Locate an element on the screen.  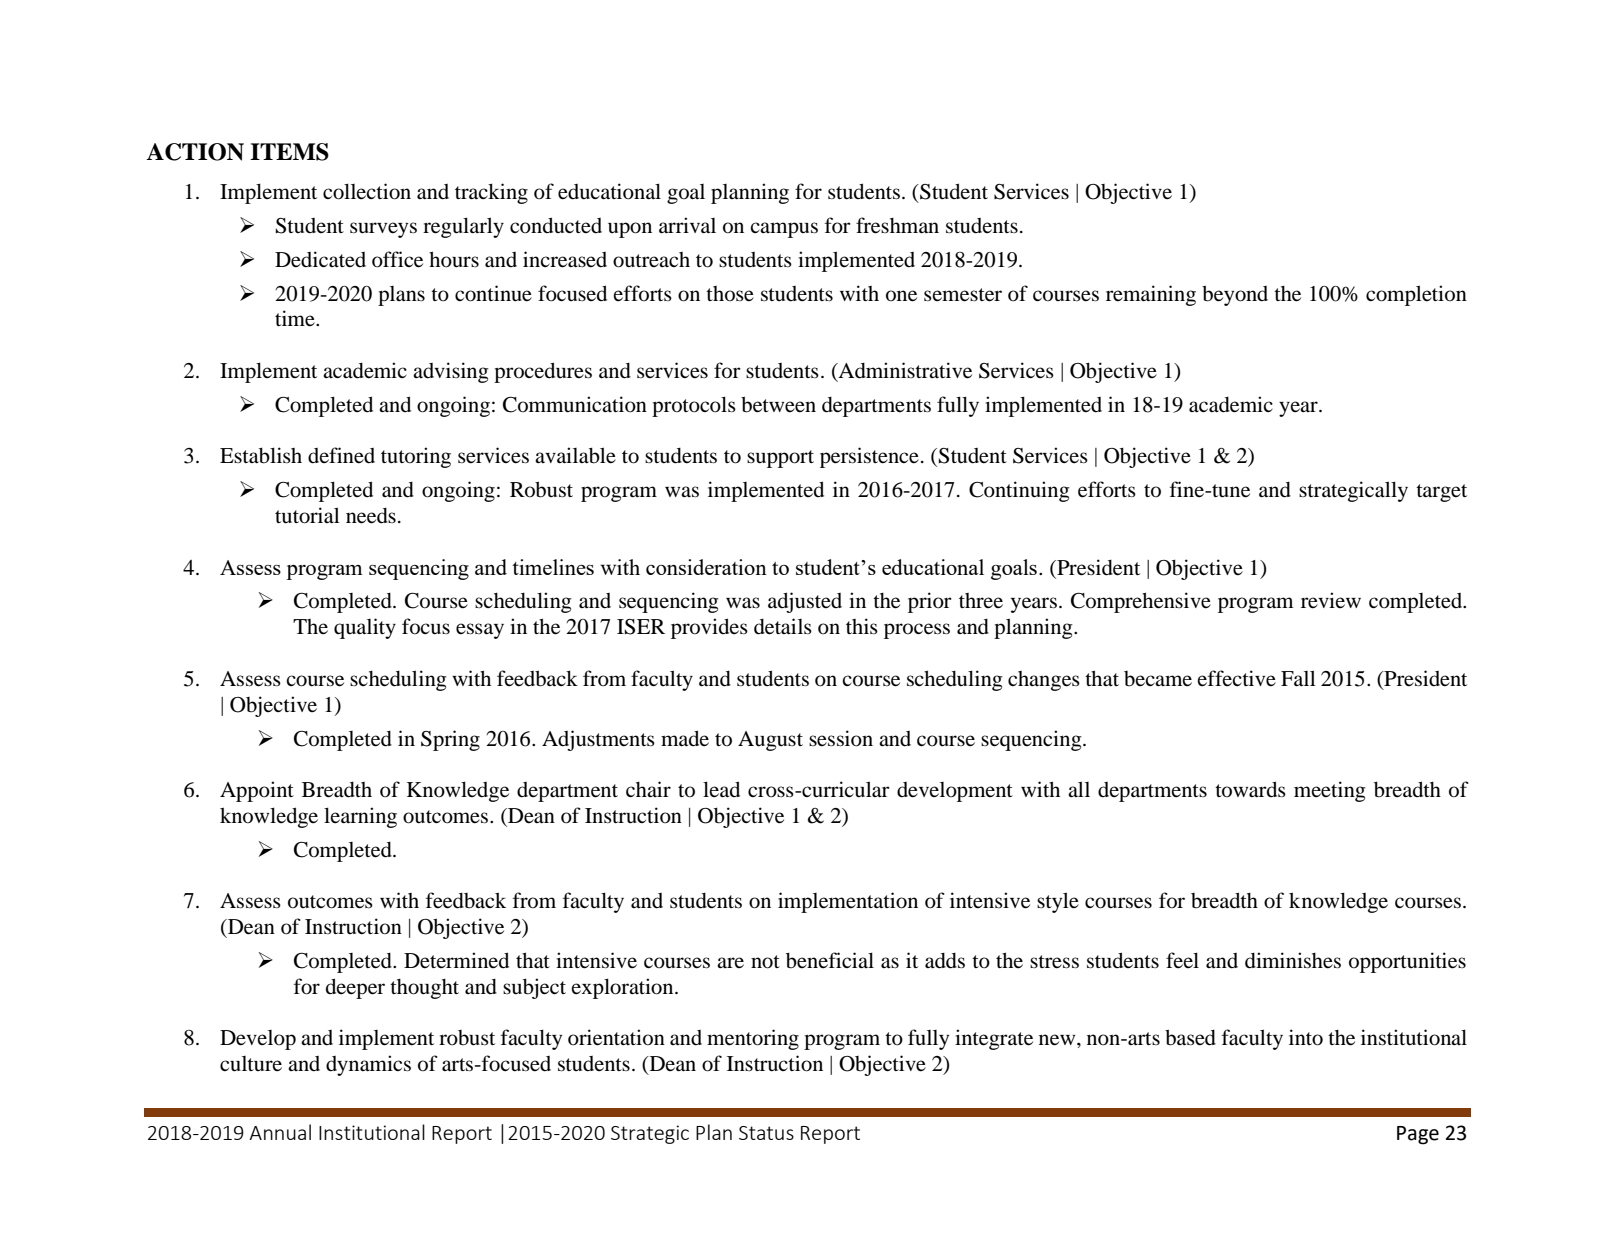
learning is located at coordinates (360, 817).
